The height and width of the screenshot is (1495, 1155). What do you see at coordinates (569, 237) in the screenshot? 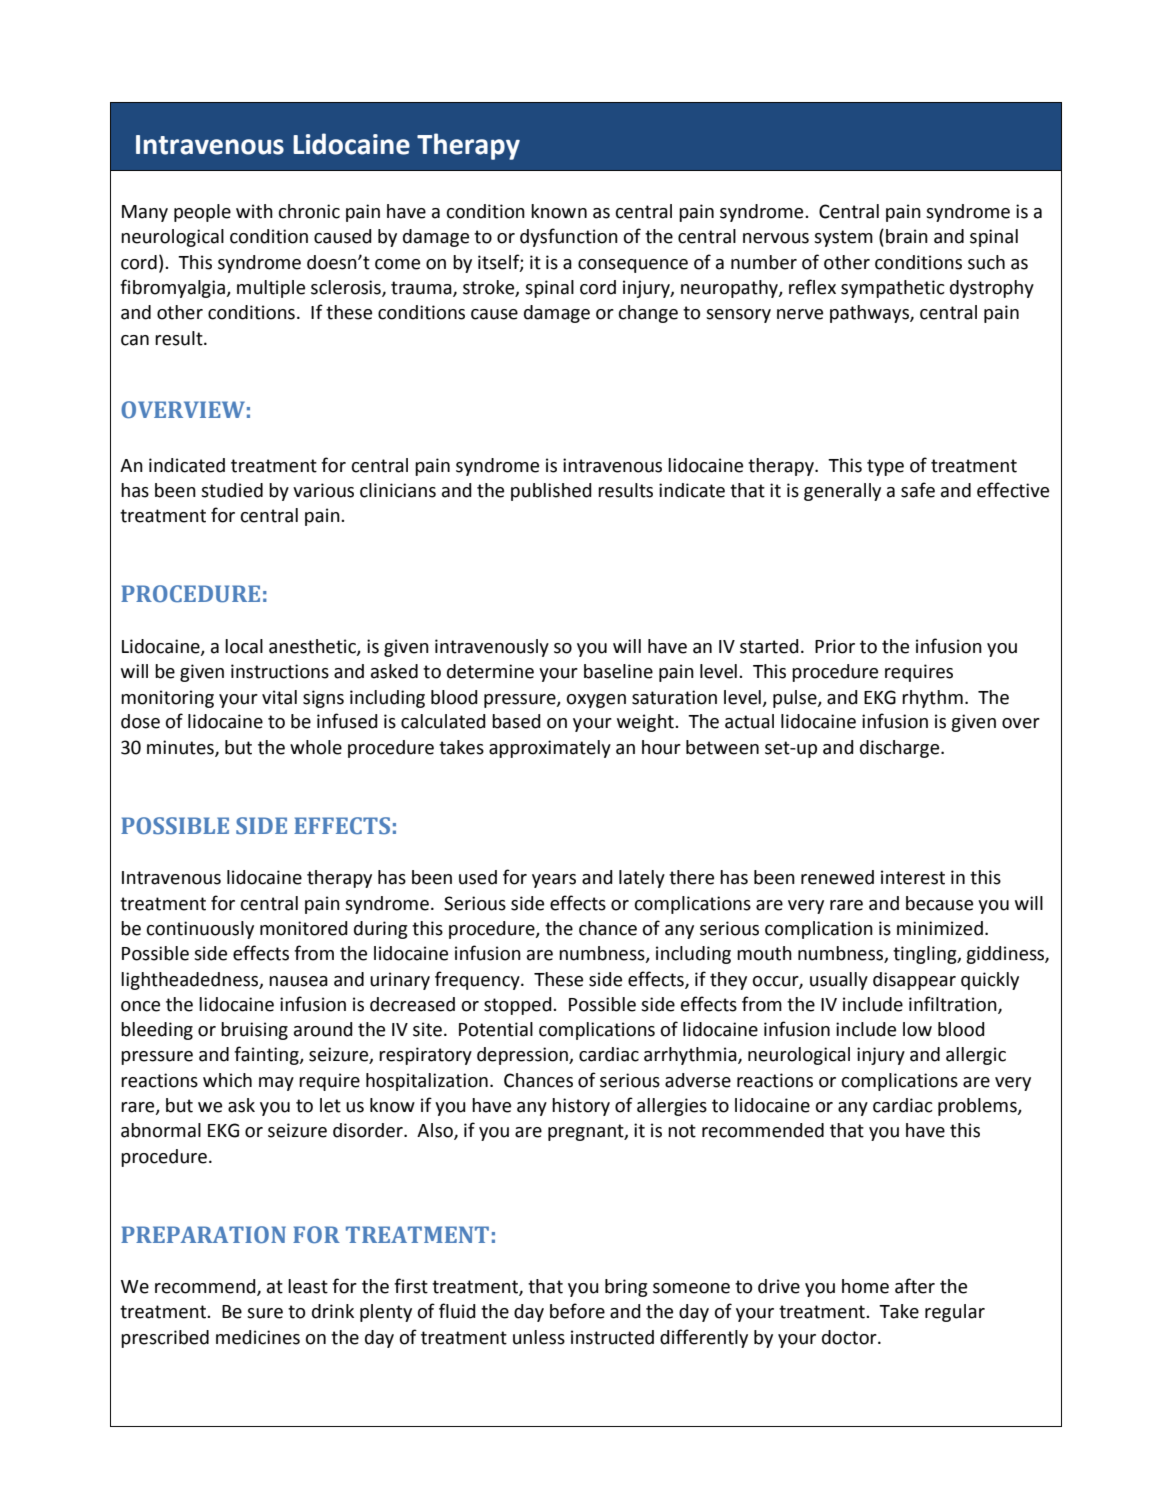
I see `dysfunction` at bounding box center [569, 237].
